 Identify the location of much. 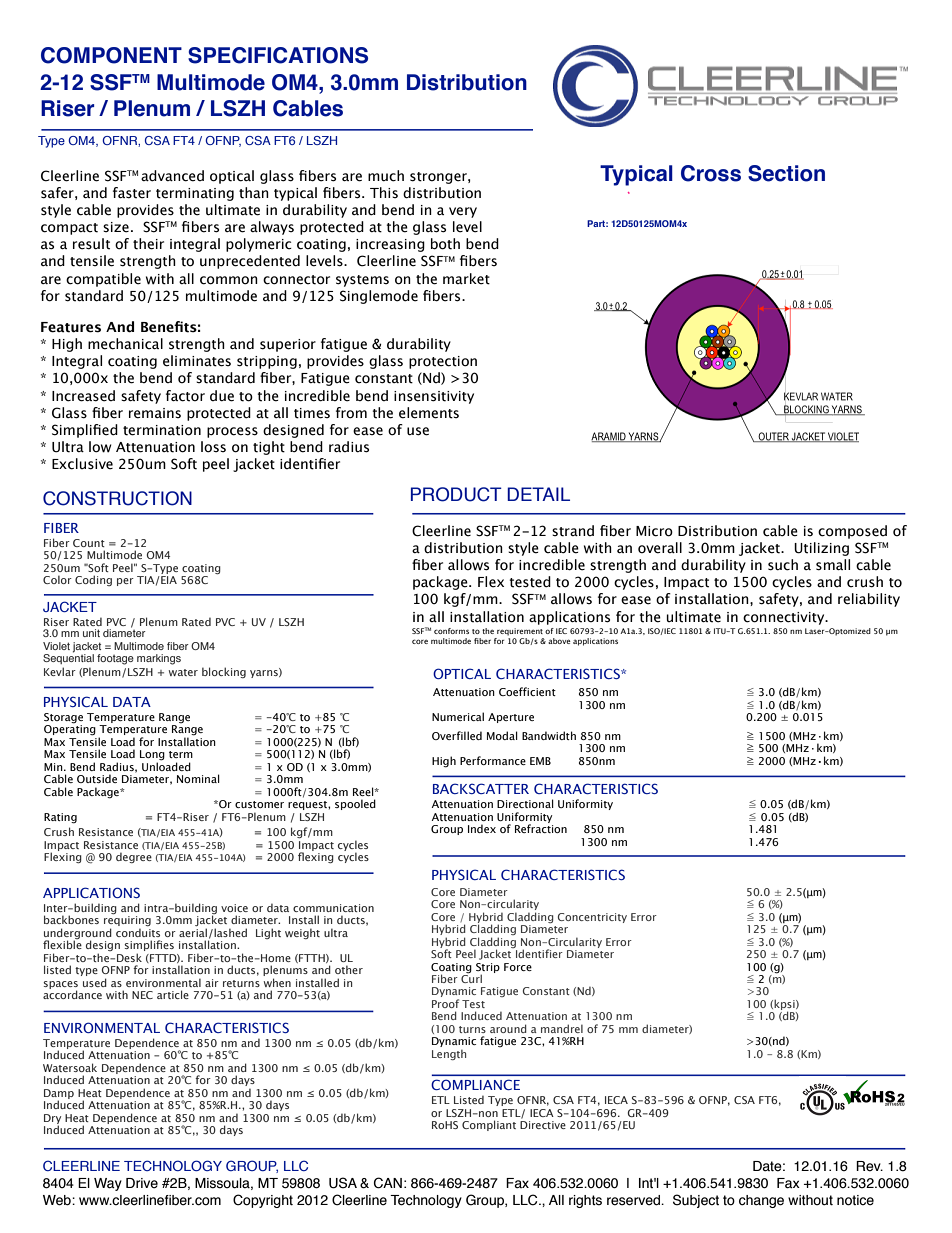
(386, 176).
